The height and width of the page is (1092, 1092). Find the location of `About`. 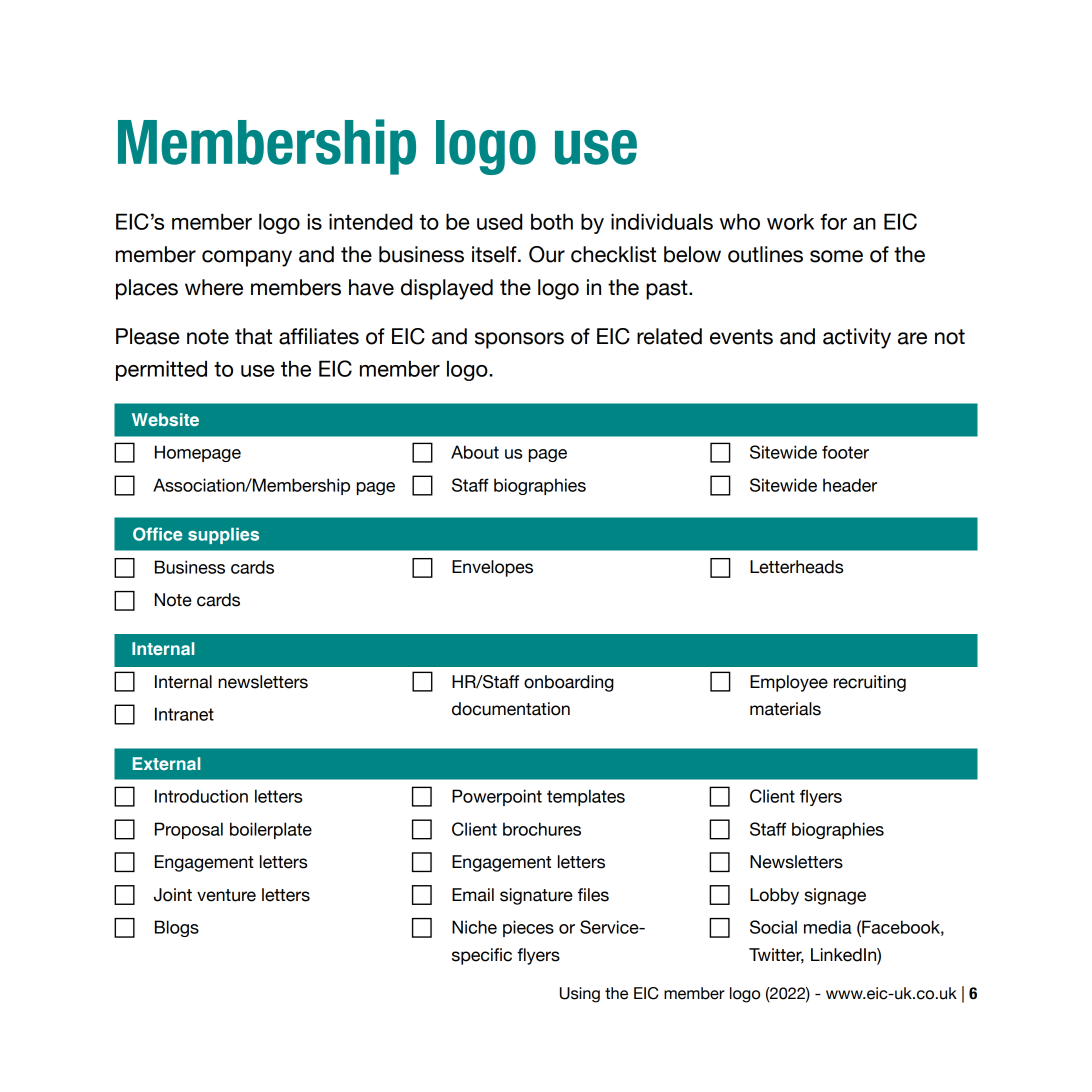

About is located at coordinates (475, 452).
